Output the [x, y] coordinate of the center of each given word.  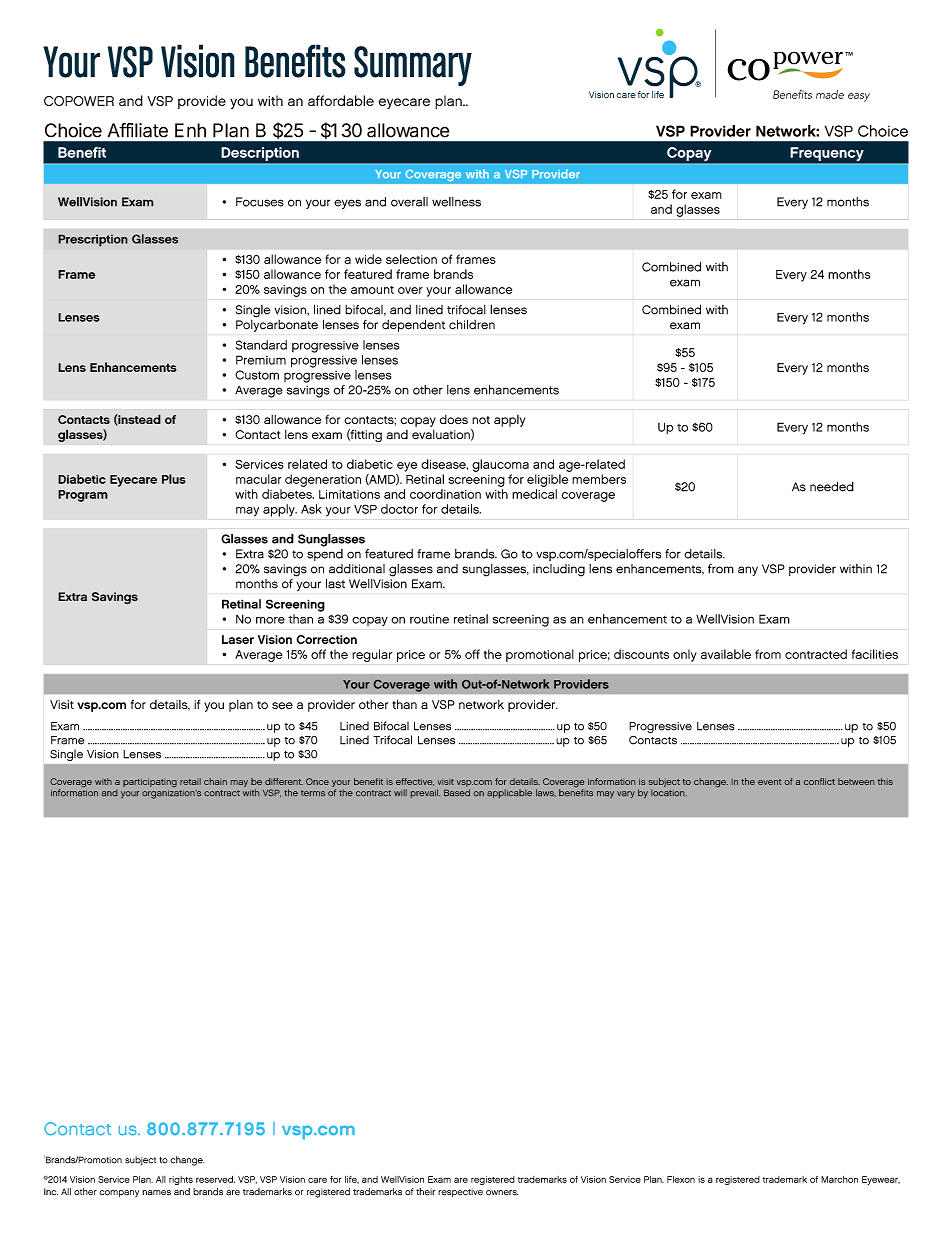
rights [181, 1180]
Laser [238, 639]
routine [429, 619]
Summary [413, 66]
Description [260, 154]
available [726, 654]
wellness [456, 202]
